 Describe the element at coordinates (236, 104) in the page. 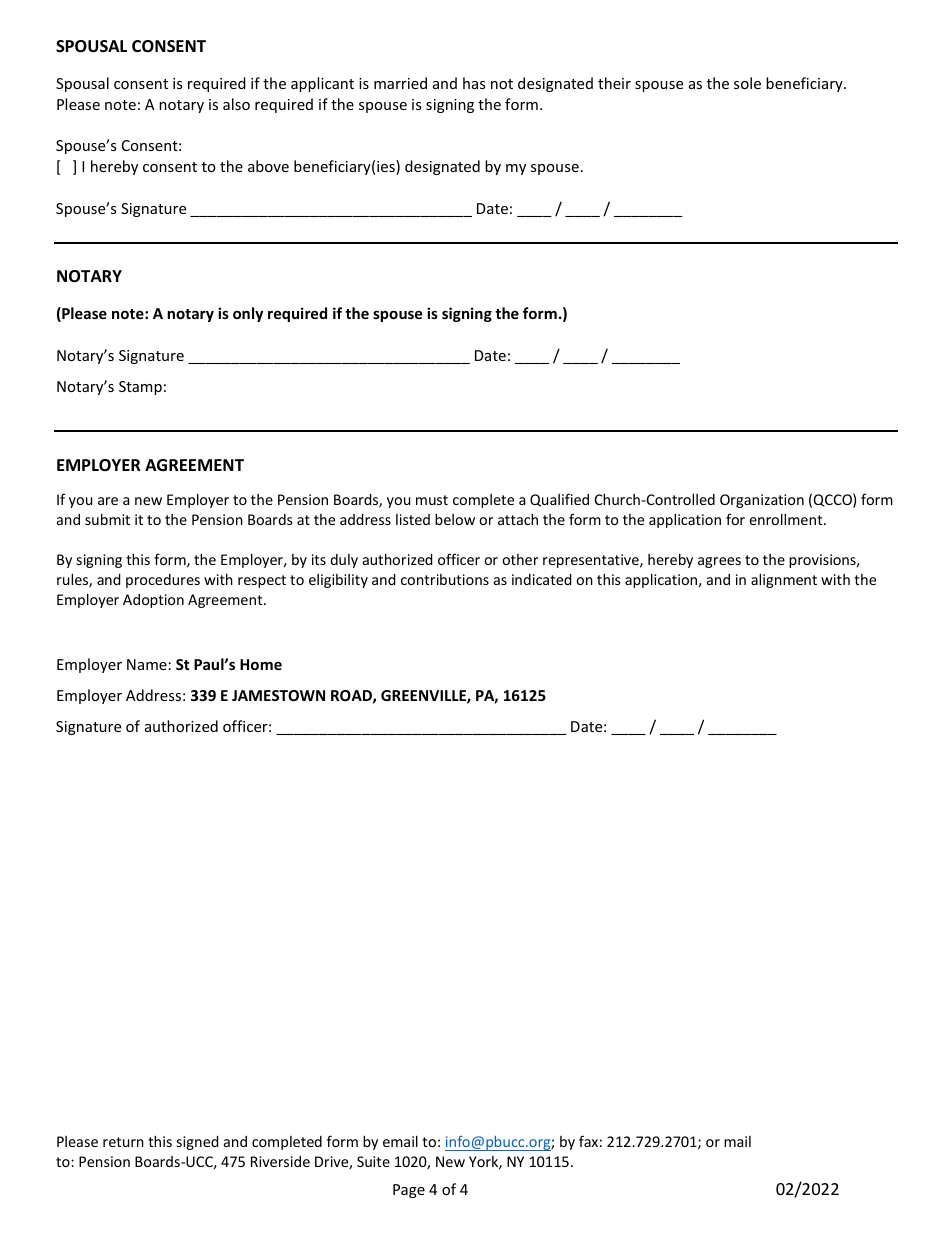

I see `also` at that location.
